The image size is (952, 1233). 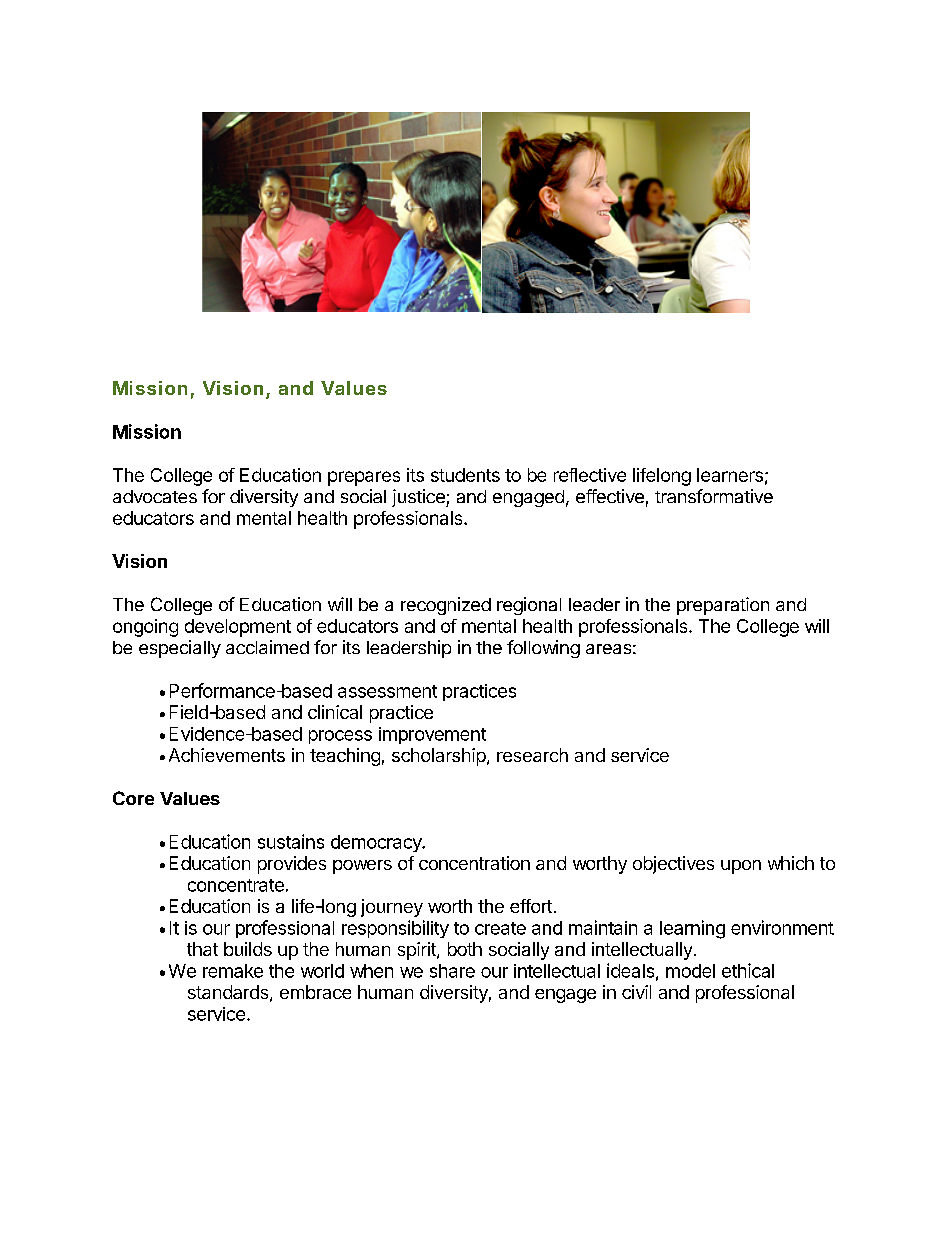 What do you see at coordinates (233, 971) in the image?
I see `remake` at bounding box center [233, 971].
